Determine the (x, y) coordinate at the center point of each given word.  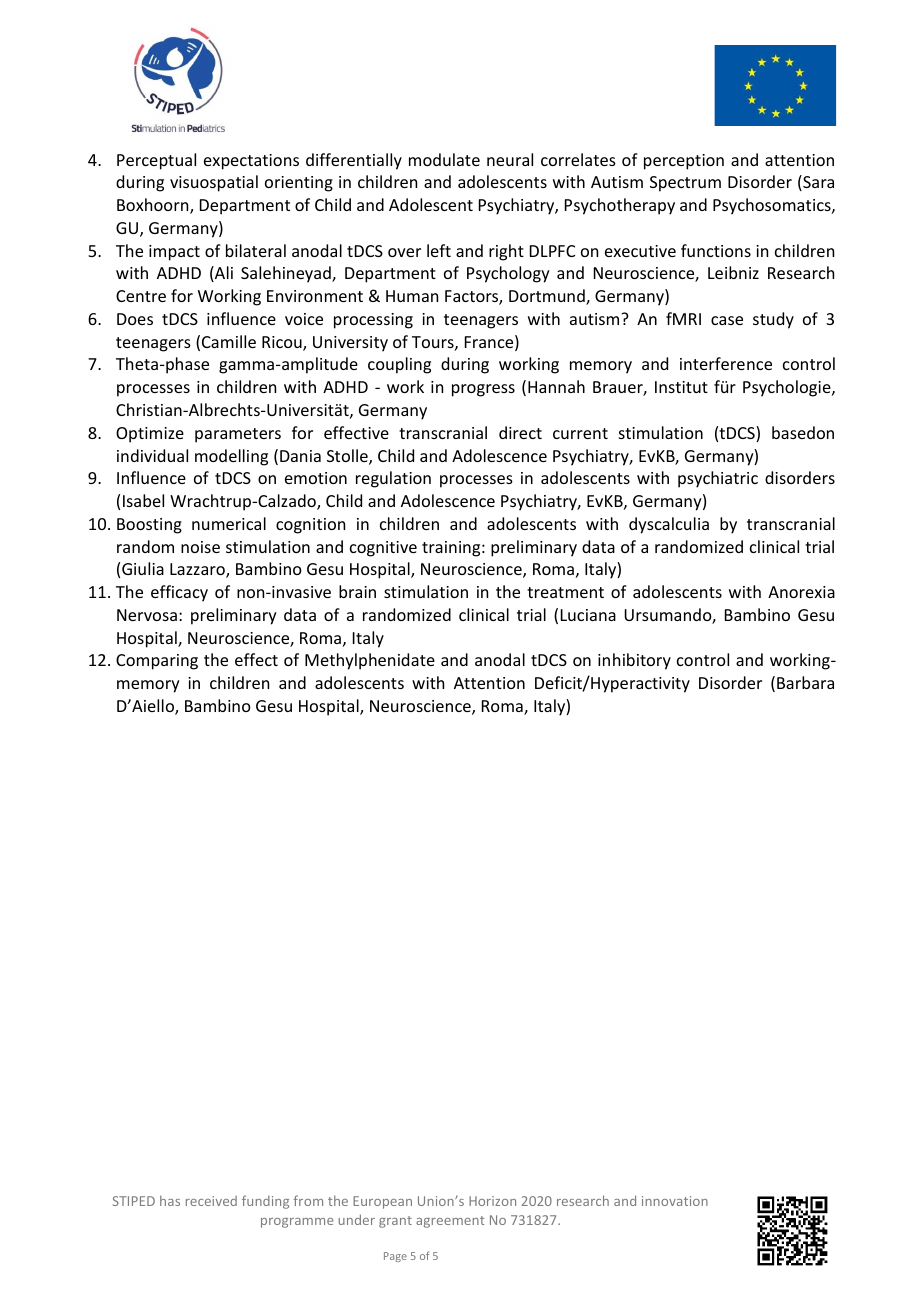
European (382, 1202)
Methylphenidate (370, 661)
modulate (444, 159)
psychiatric (718, 479)
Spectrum (685, 184)
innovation (675, 1201)
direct (520, 432)
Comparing (157, 662)
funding (265, 1202)
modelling (231, 457)
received (211, 1201)
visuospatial (214, 183)
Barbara (805, 682)
